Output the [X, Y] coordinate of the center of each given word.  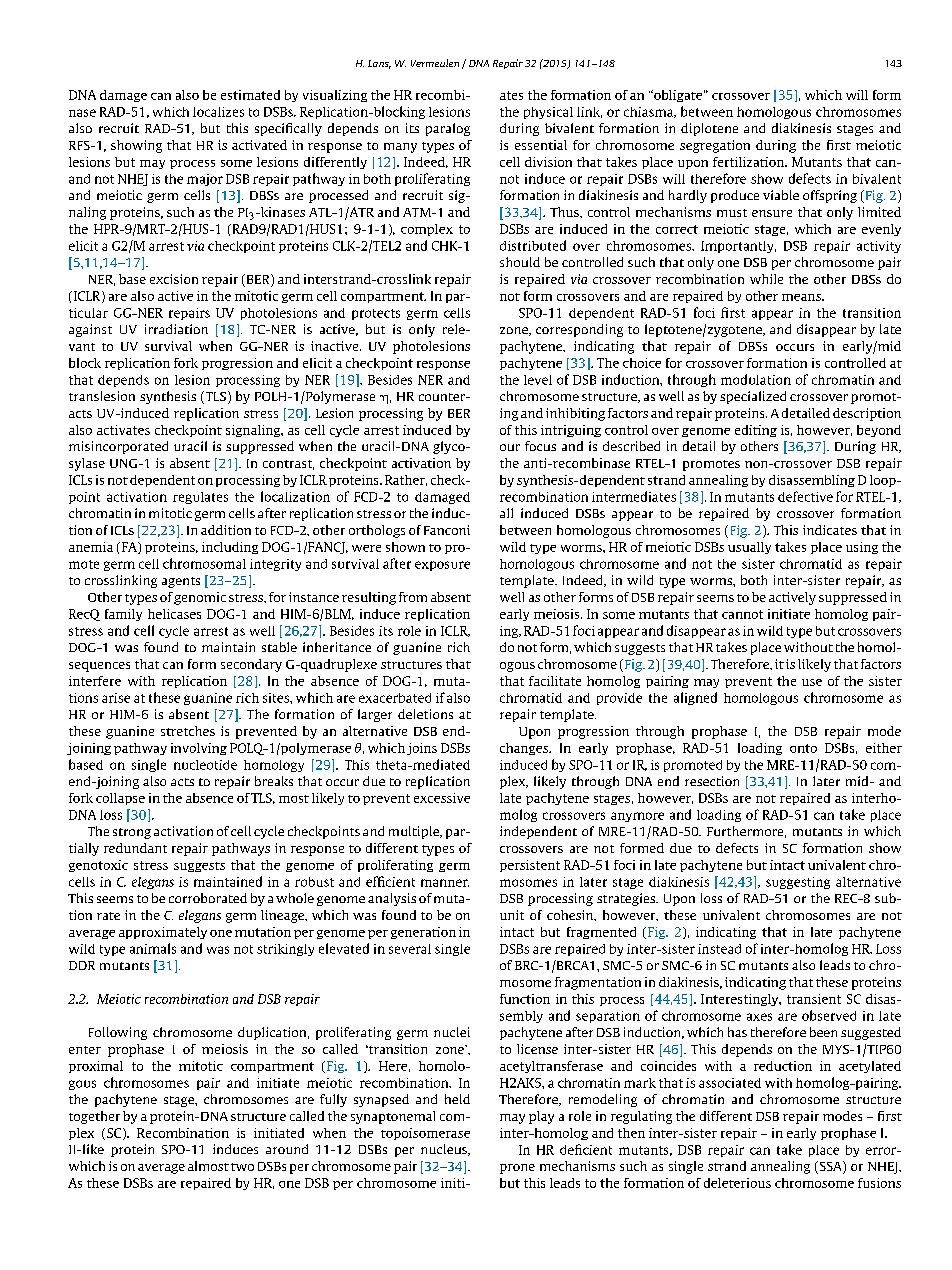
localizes [218, 112]
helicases [174, 614]
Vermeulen [435, 63]
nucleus [445, 1150]
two [242, 1167]
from [413, 597]
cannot [742, 614]
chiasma [650, 112]
